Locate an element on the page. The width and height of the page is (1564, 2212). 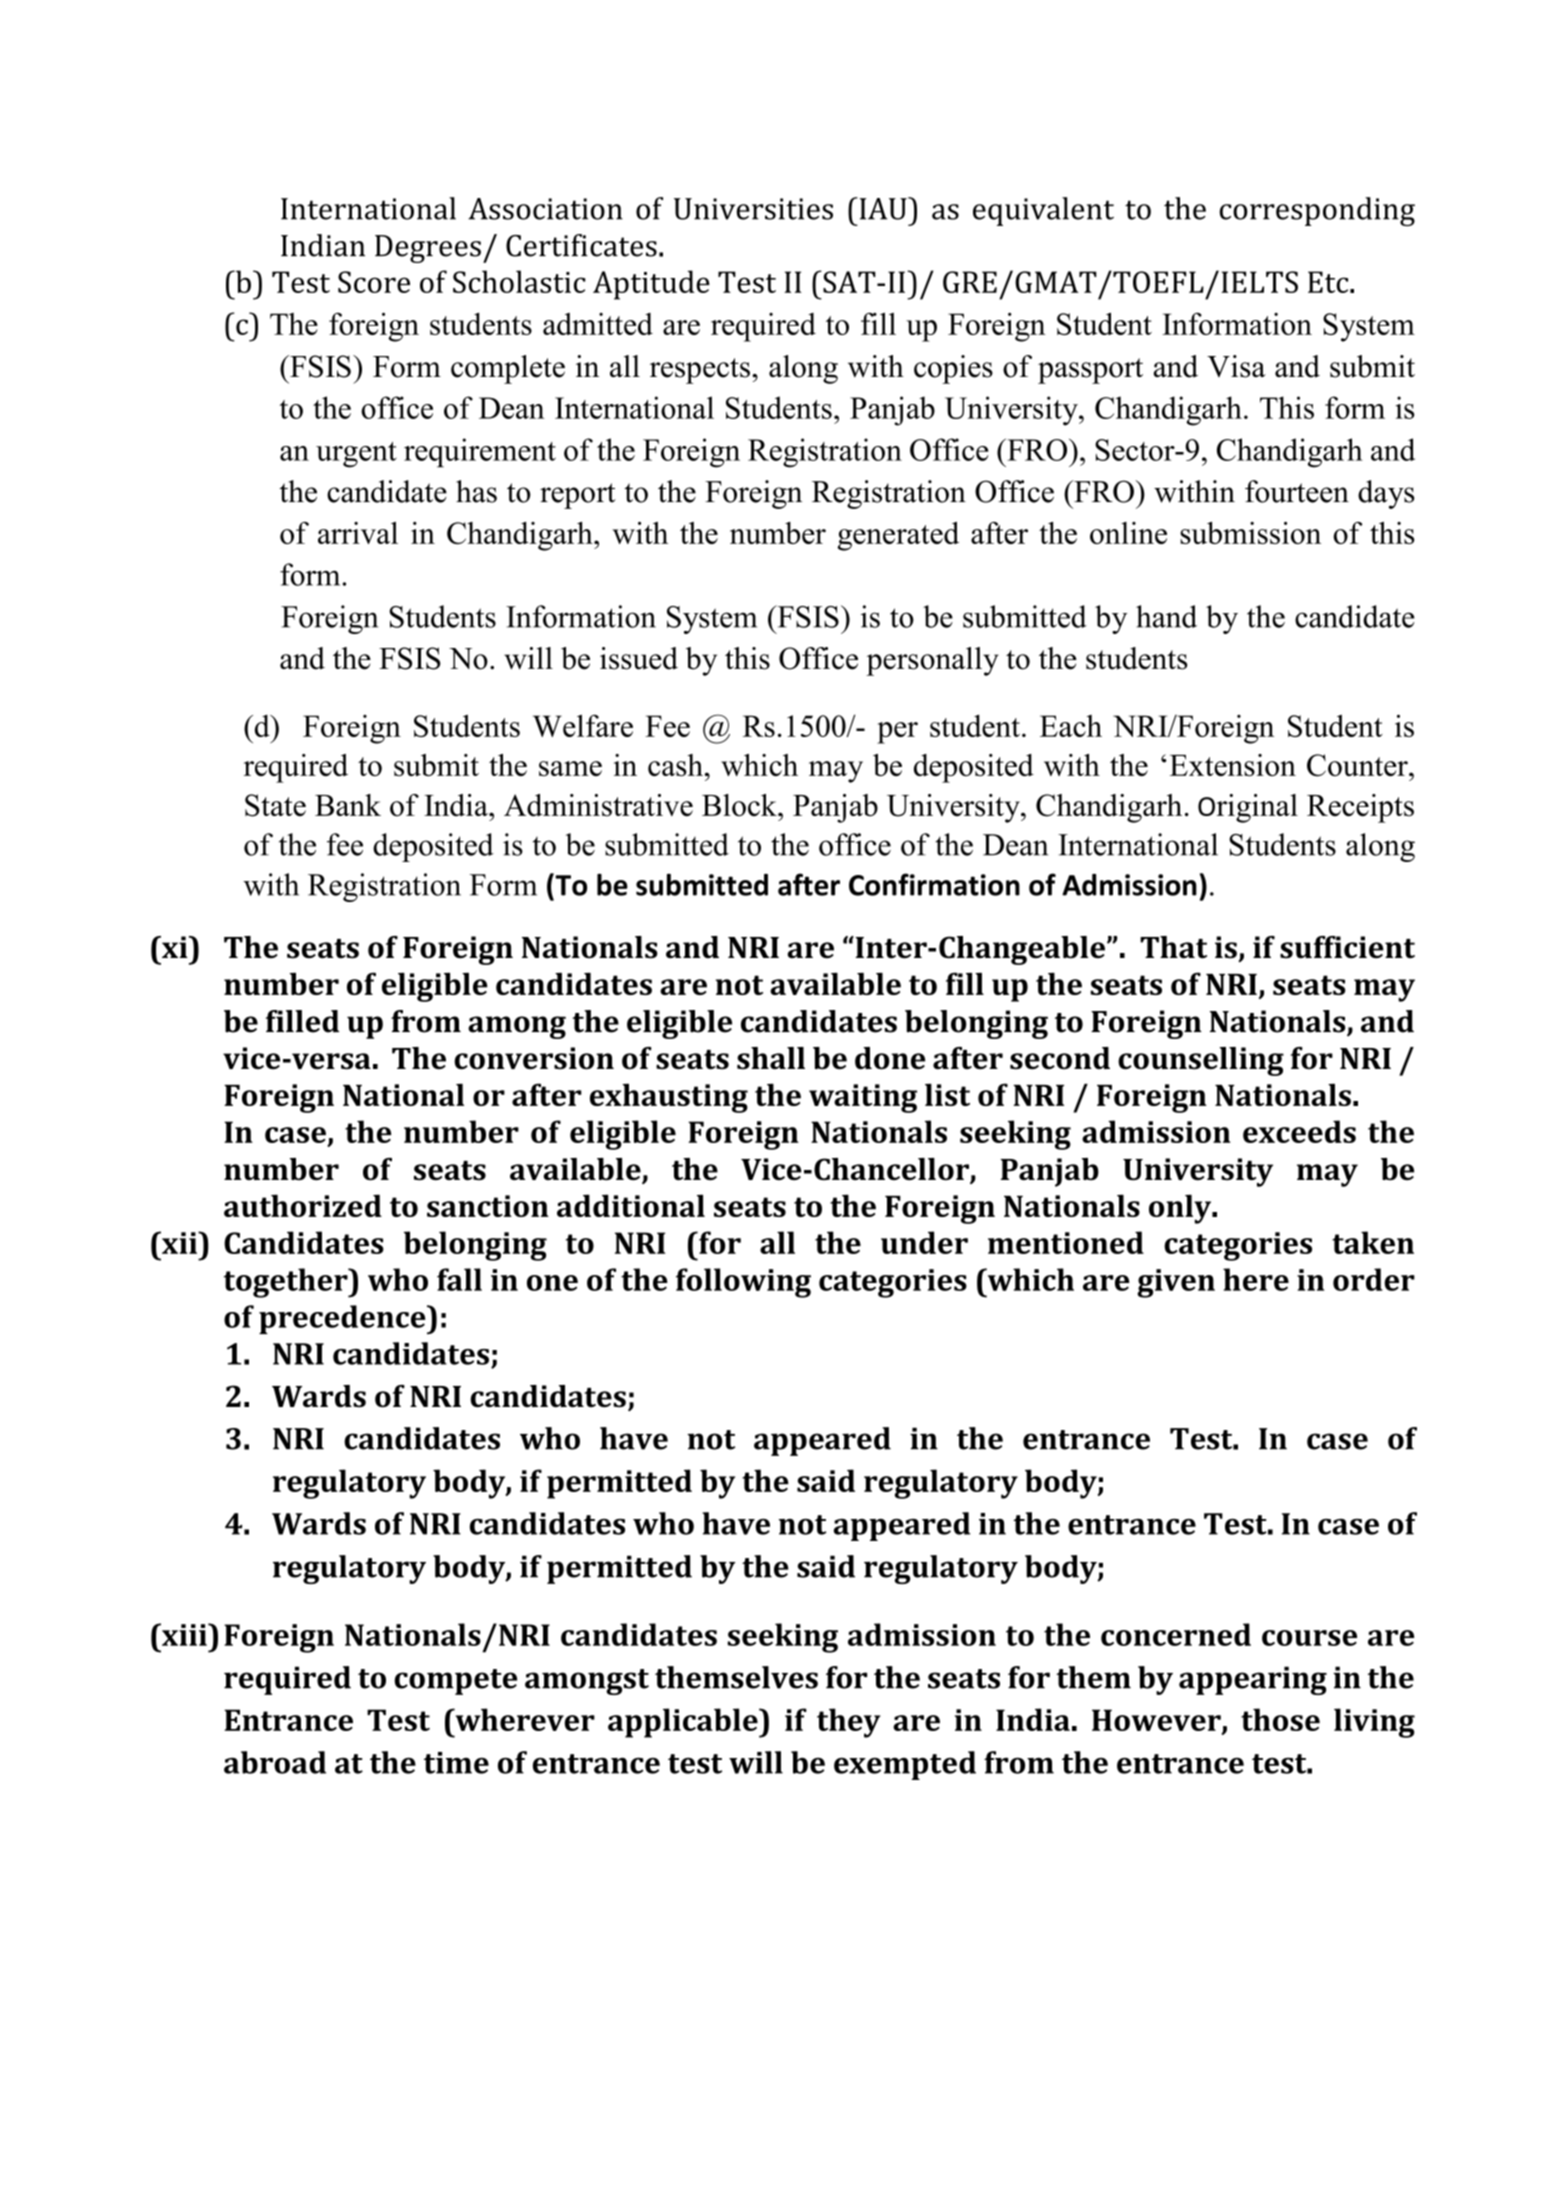
conversion is located at coordinates (534, 1058).
